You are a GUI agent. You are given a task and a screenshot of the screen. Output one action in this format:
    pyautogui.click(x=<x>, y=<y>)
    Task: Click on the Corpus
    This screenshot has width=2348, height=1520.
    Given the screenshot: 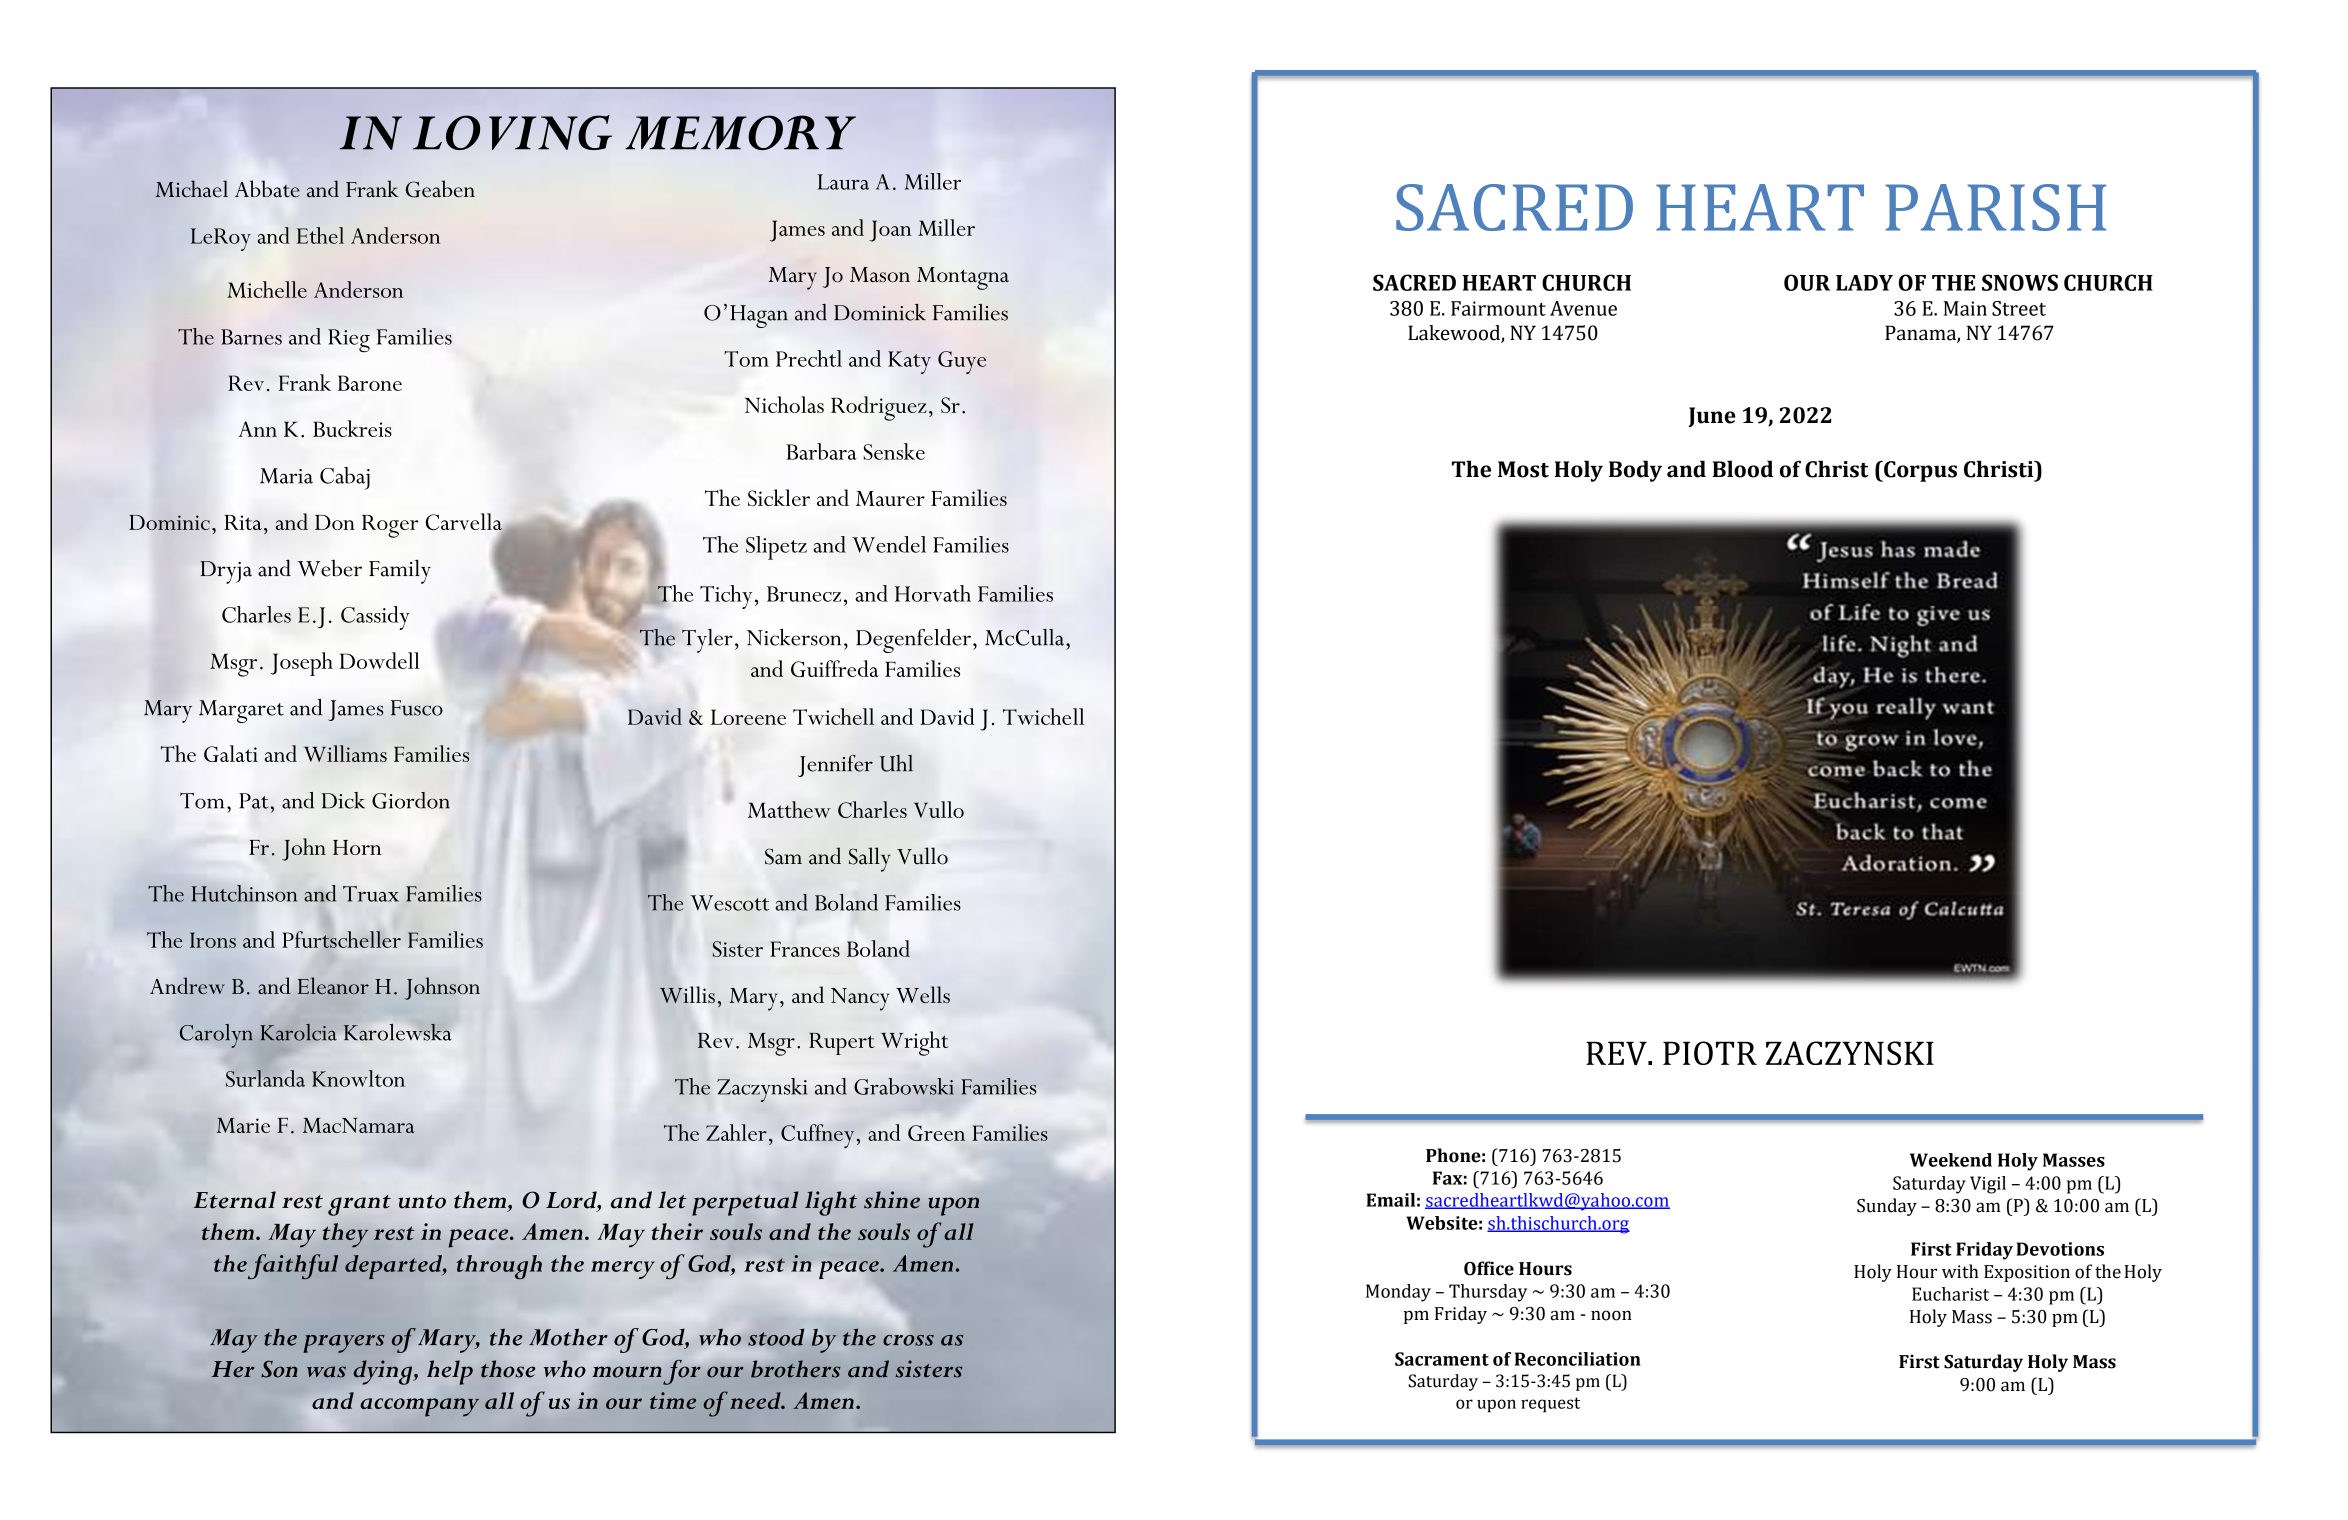 What is the action you would take?
    pyautogui.click(x=1919, y=471)
